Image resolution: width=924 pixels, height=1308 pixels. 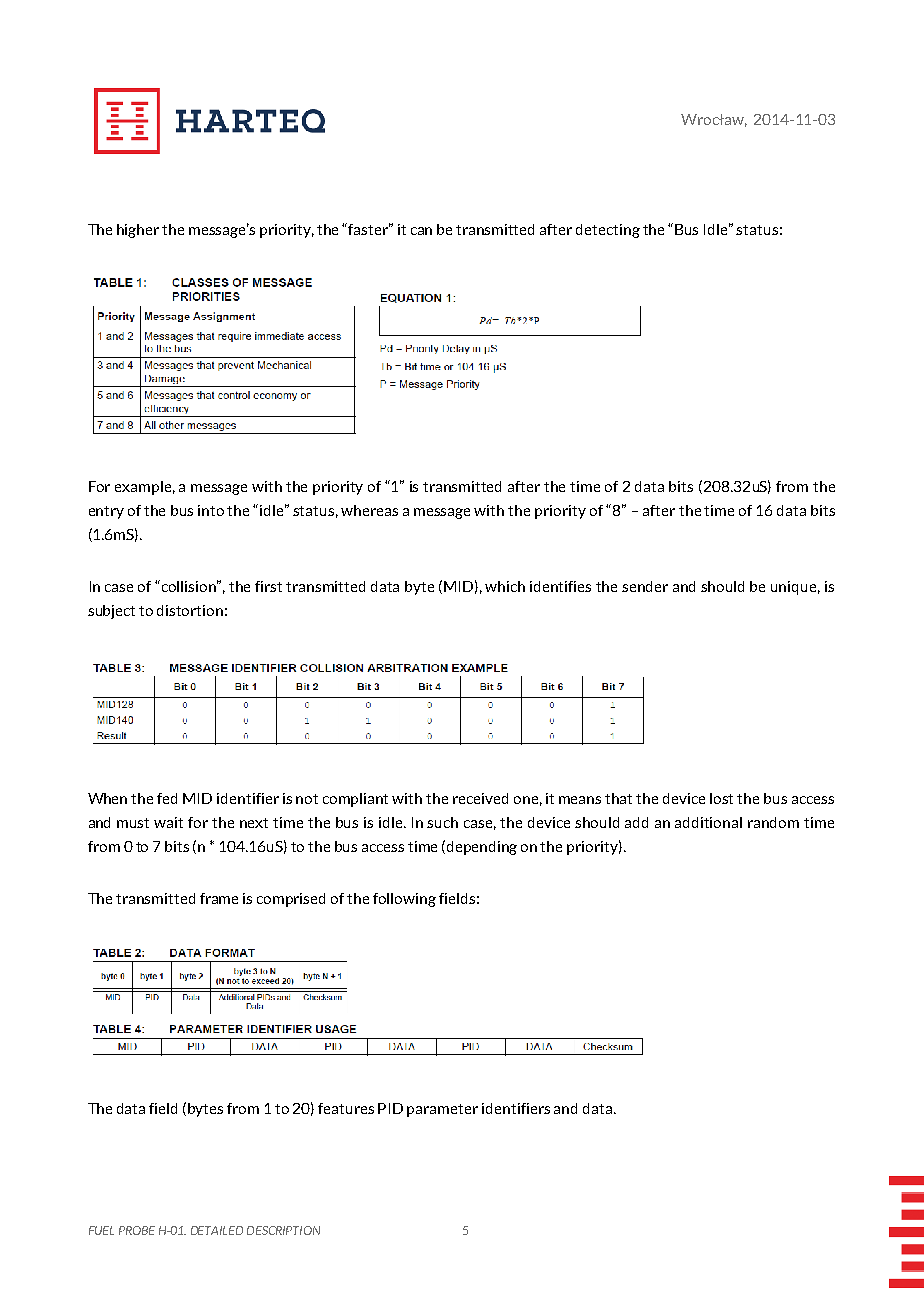 What do you see at coordinates (442, 1110) in the page?
I see `parameter` at bounding box center [442, 1110].
